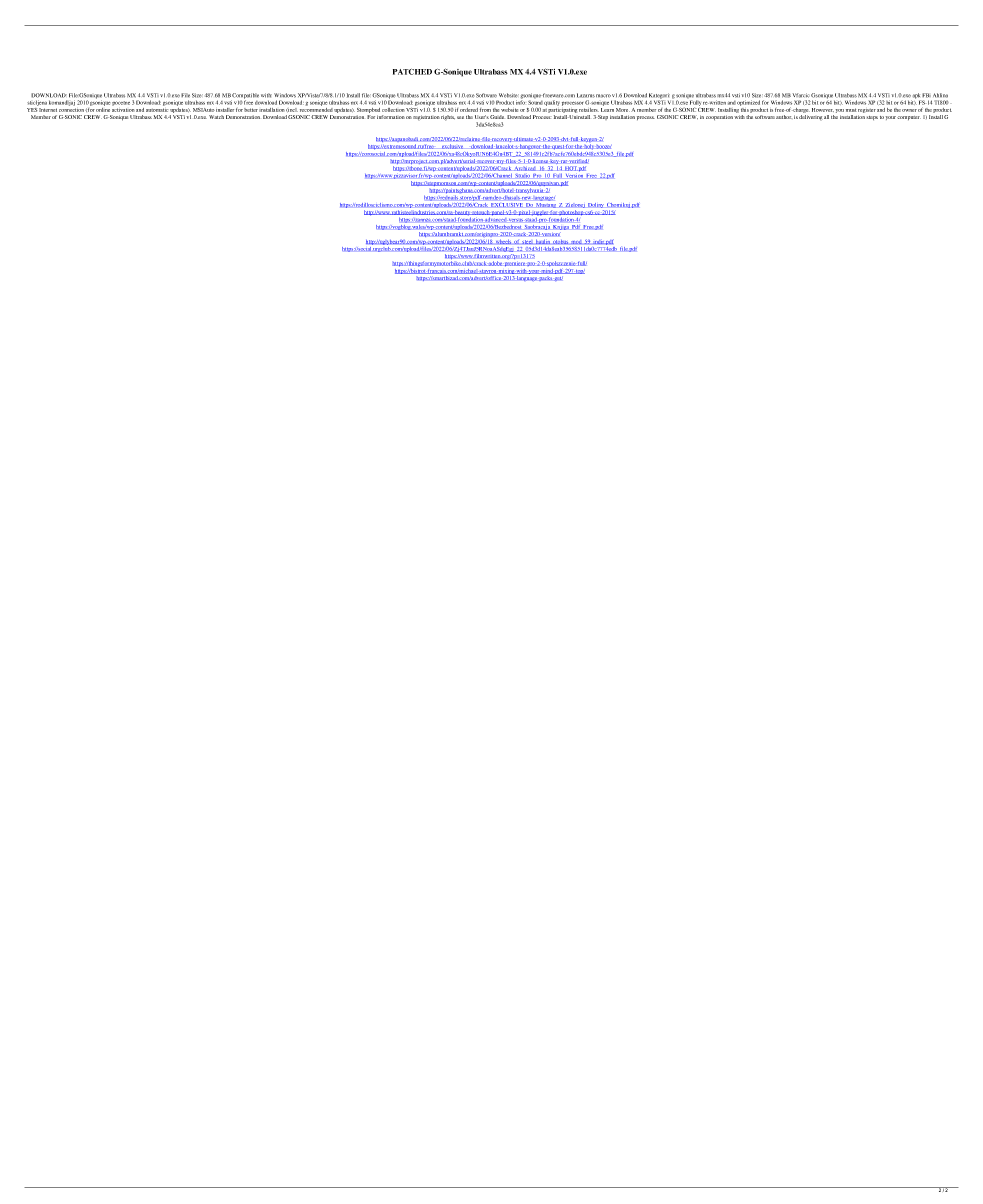  Describe the element at coordinates (485, 110) in the screenshot. I see `from` at that location.
